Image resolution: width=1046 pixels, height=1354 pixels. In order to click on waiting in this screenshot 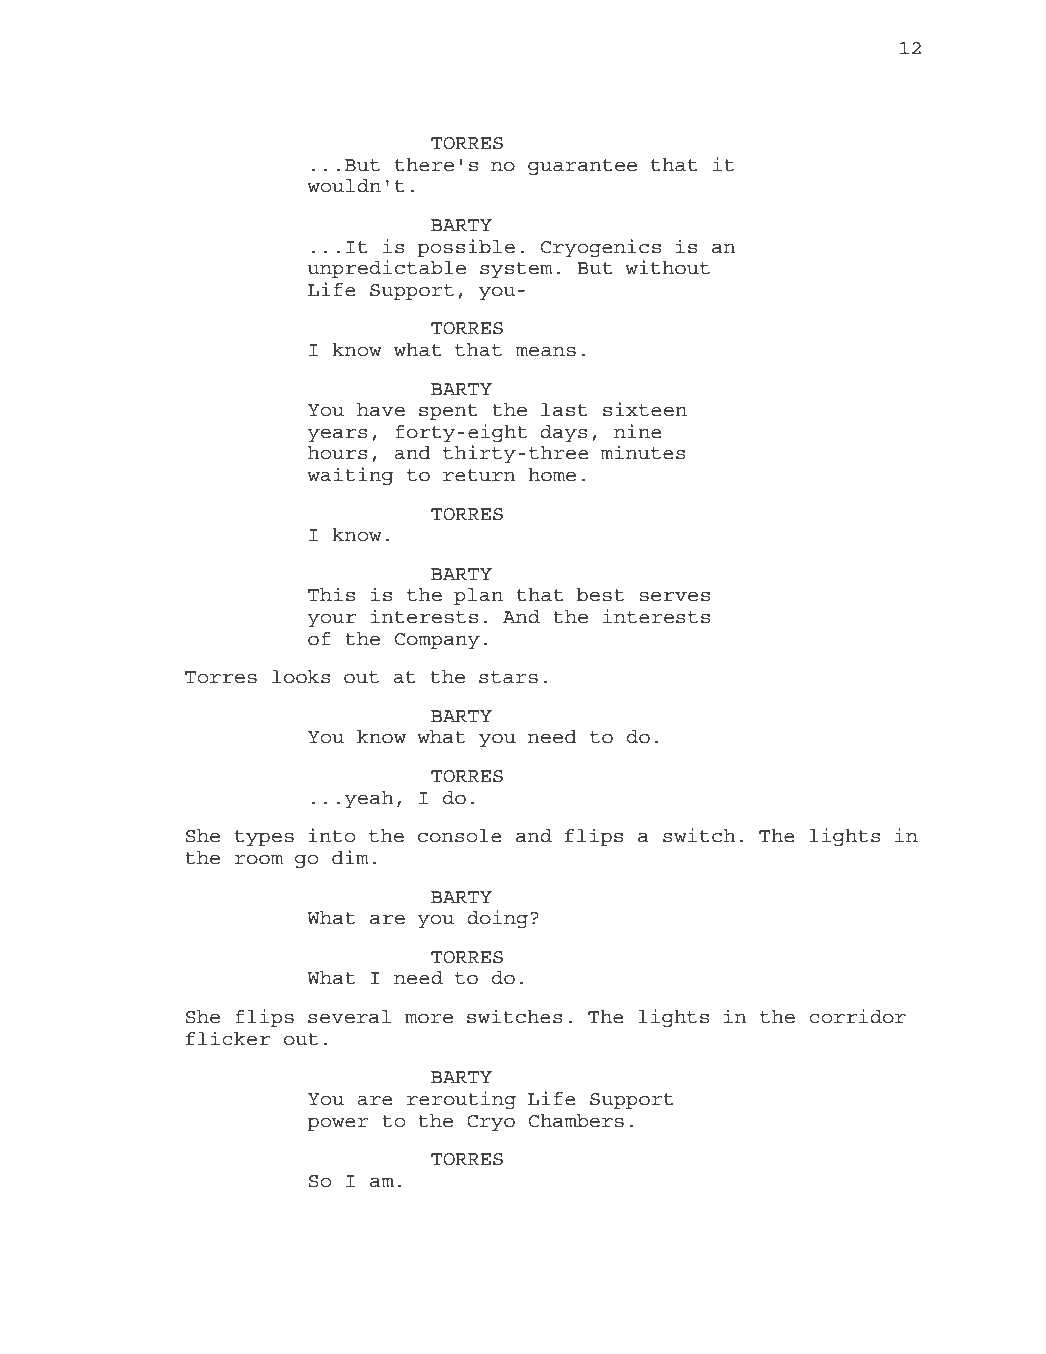, I will do `click(350, 476)`.
